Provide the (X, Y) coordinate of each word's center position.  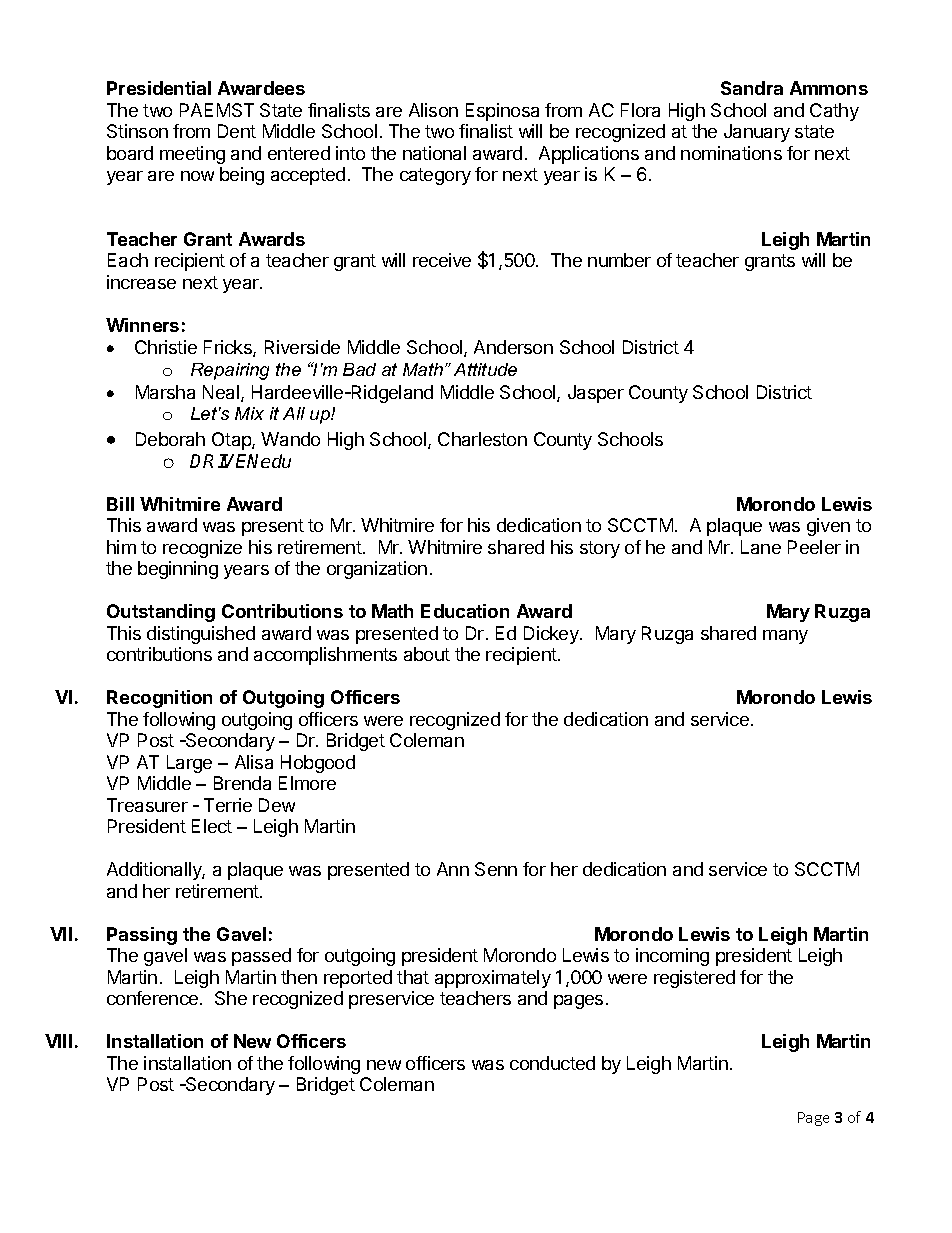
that (413, 977)
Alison (433, 110)
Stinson (137, 131)
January (757, 133)
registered (694, 979)
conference (154, 998)
